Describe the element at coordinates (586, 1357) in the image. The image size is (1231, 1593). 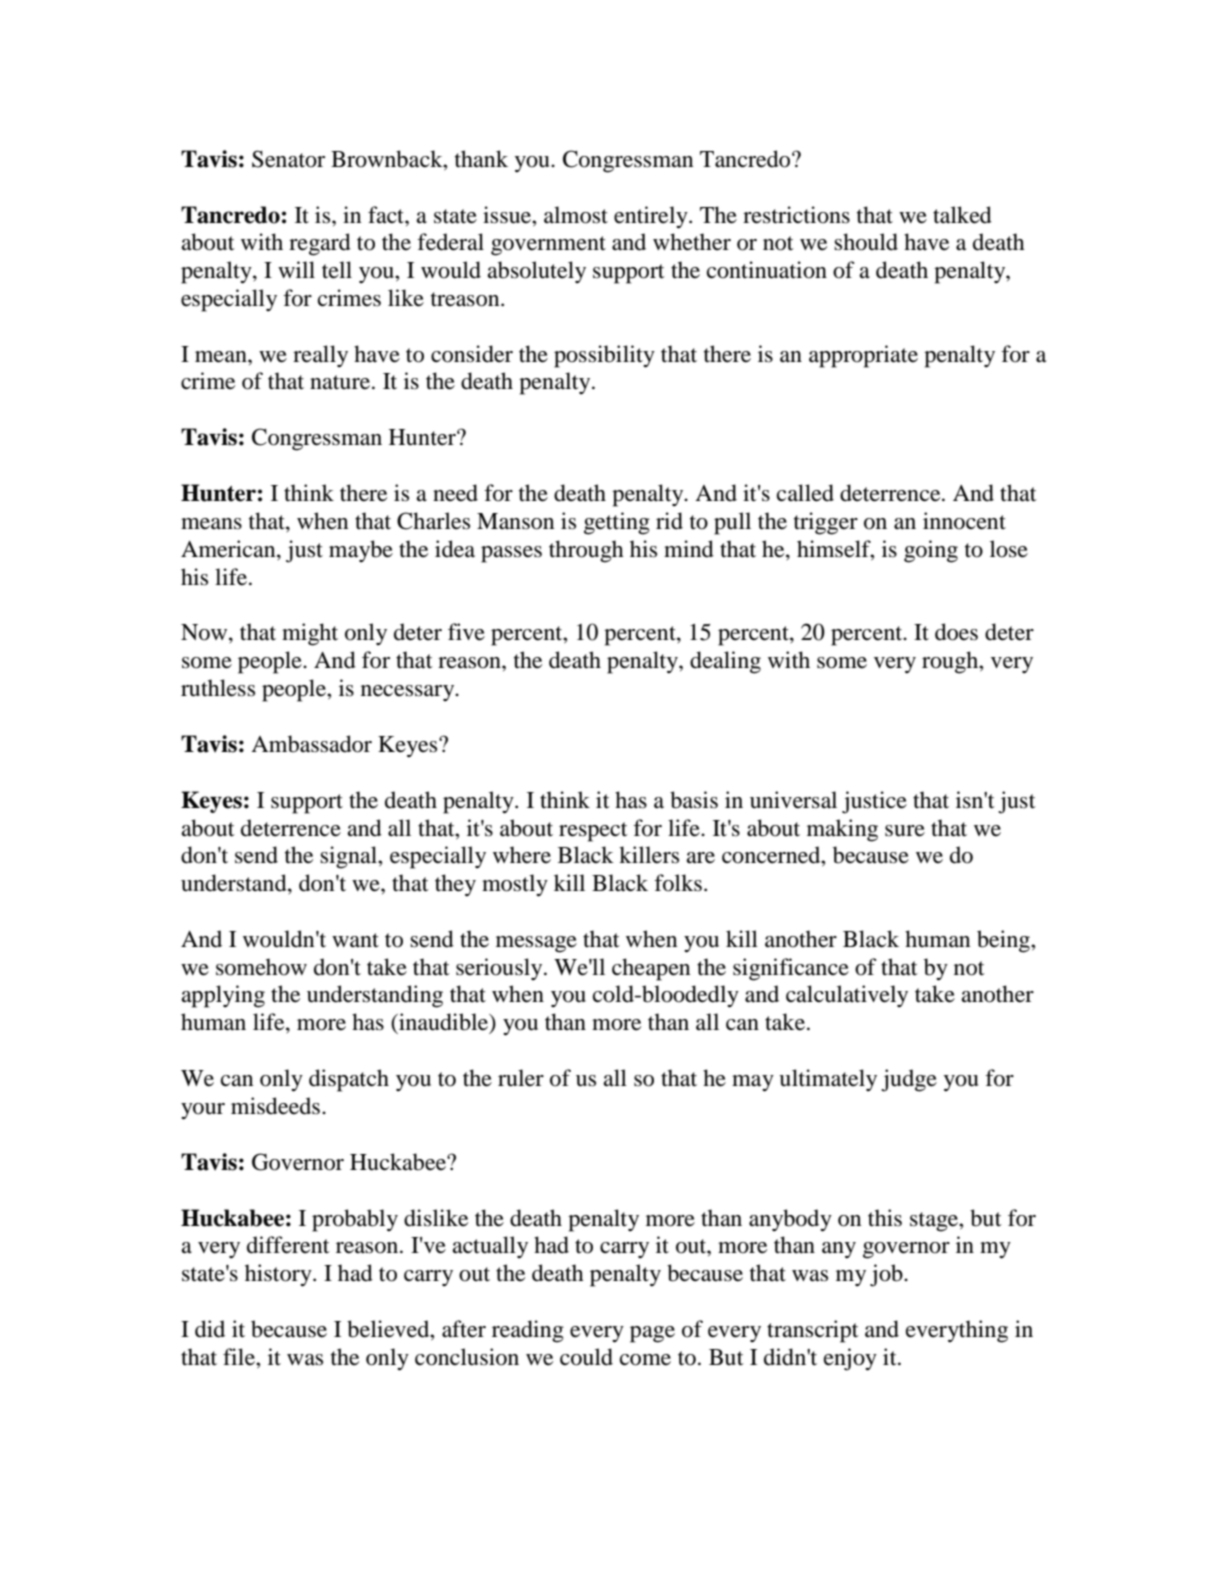
I see `could` at that location.
